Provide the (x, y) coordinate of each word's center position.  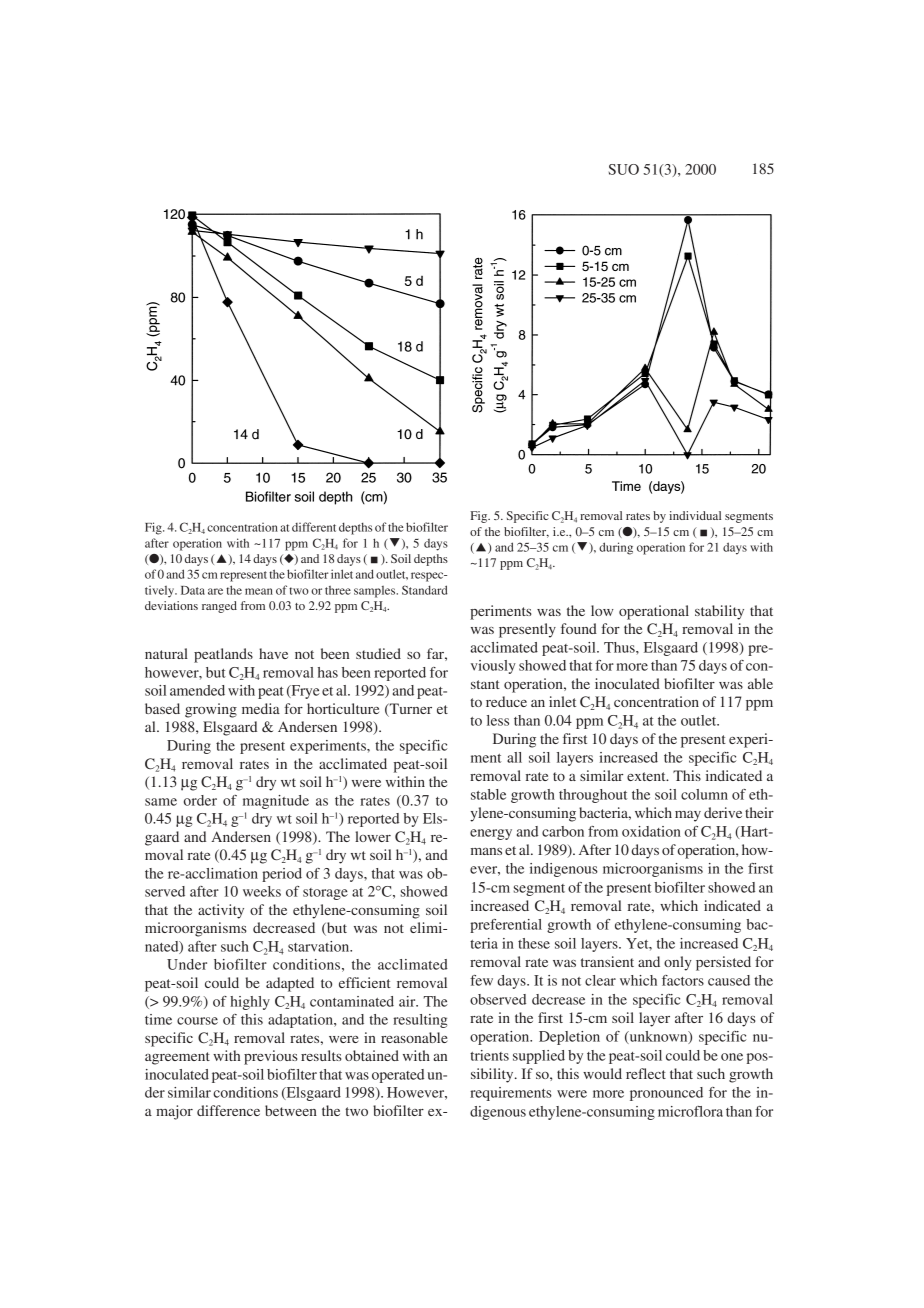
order (200, 800)
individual (695, 515)
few (481, 980)
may (688, 816)
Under (187, 964)
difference (228, 1110)
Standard (425, 590)
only (678, 963)
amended (197, 690)
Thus (620, 647)
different (314, 527)
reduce (506, 701)
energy (491, 834)
